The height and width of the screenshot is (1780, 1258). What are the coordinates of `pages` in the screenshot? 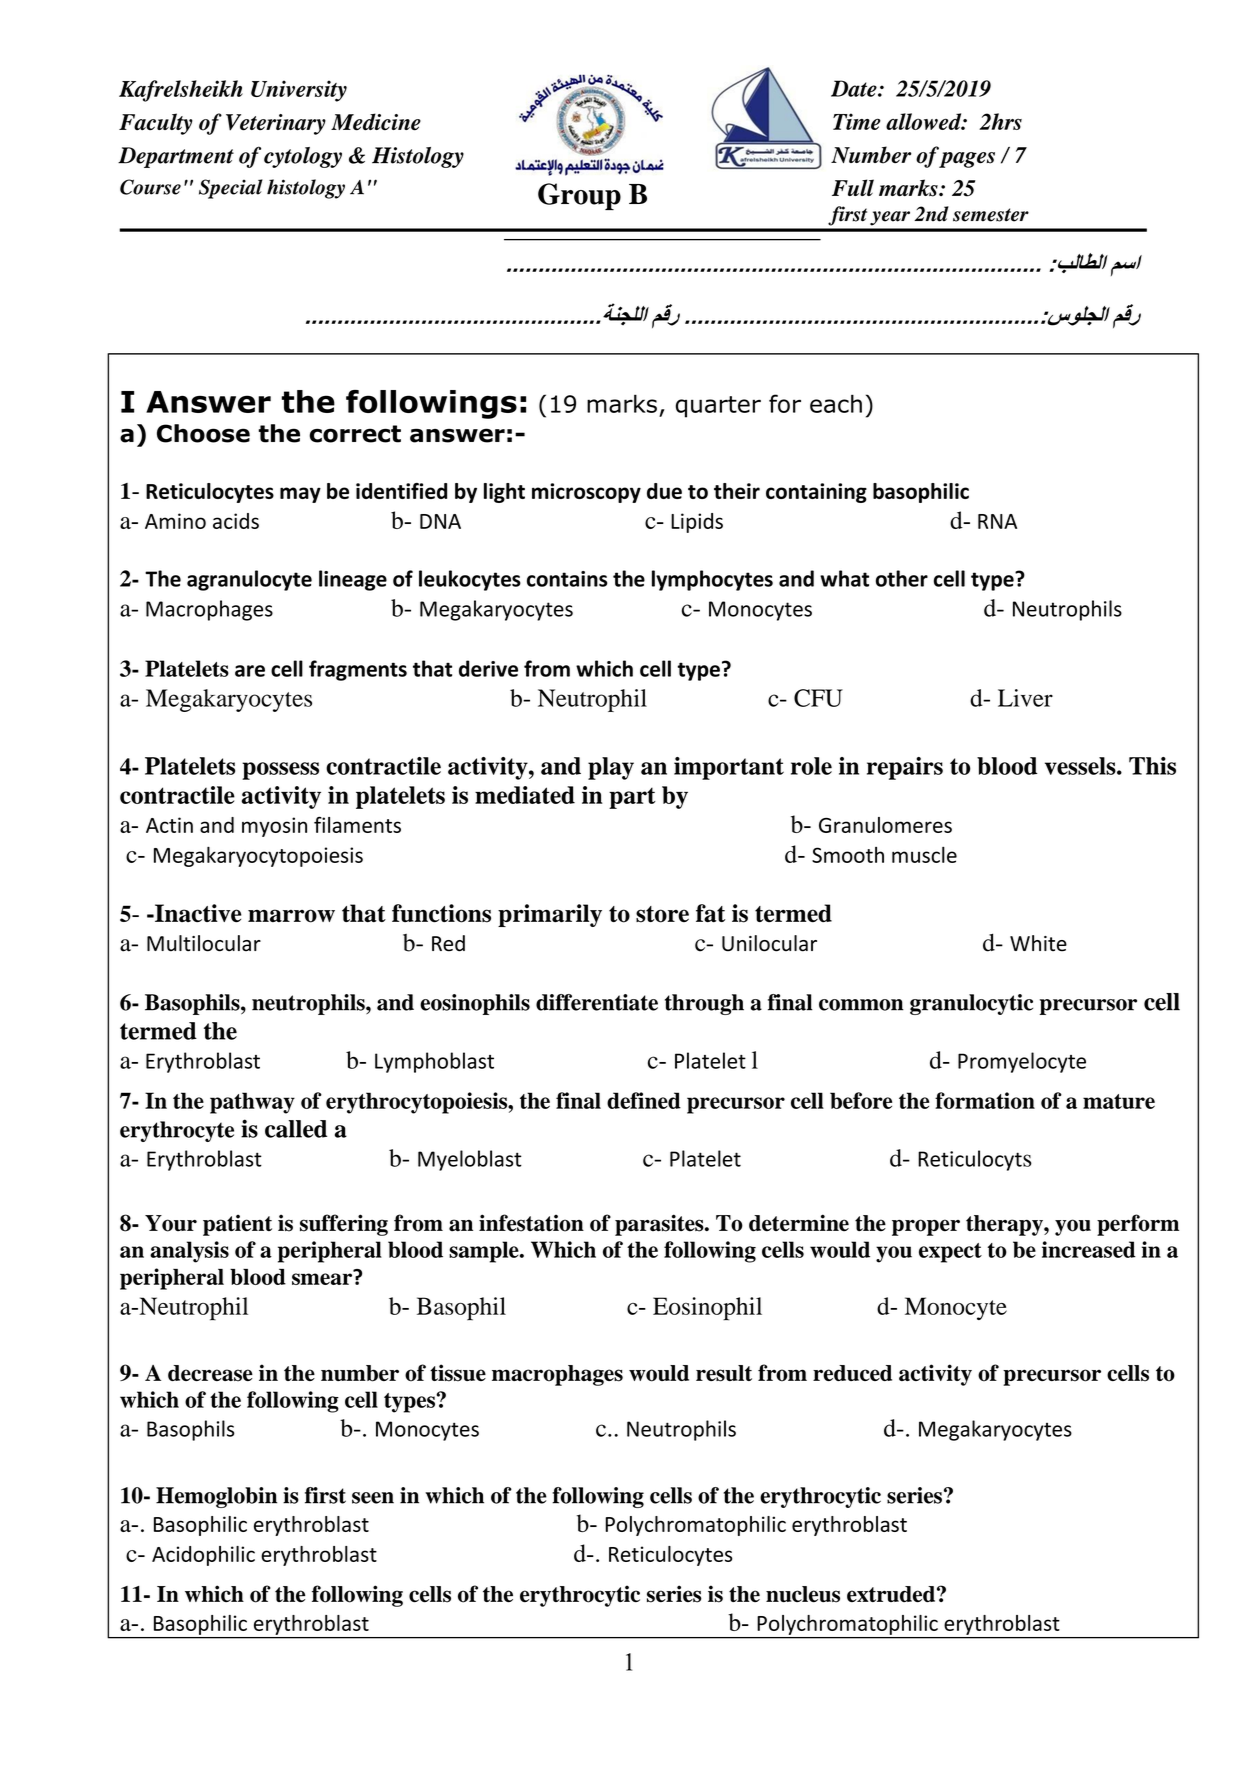 It's located at (967, 160).
